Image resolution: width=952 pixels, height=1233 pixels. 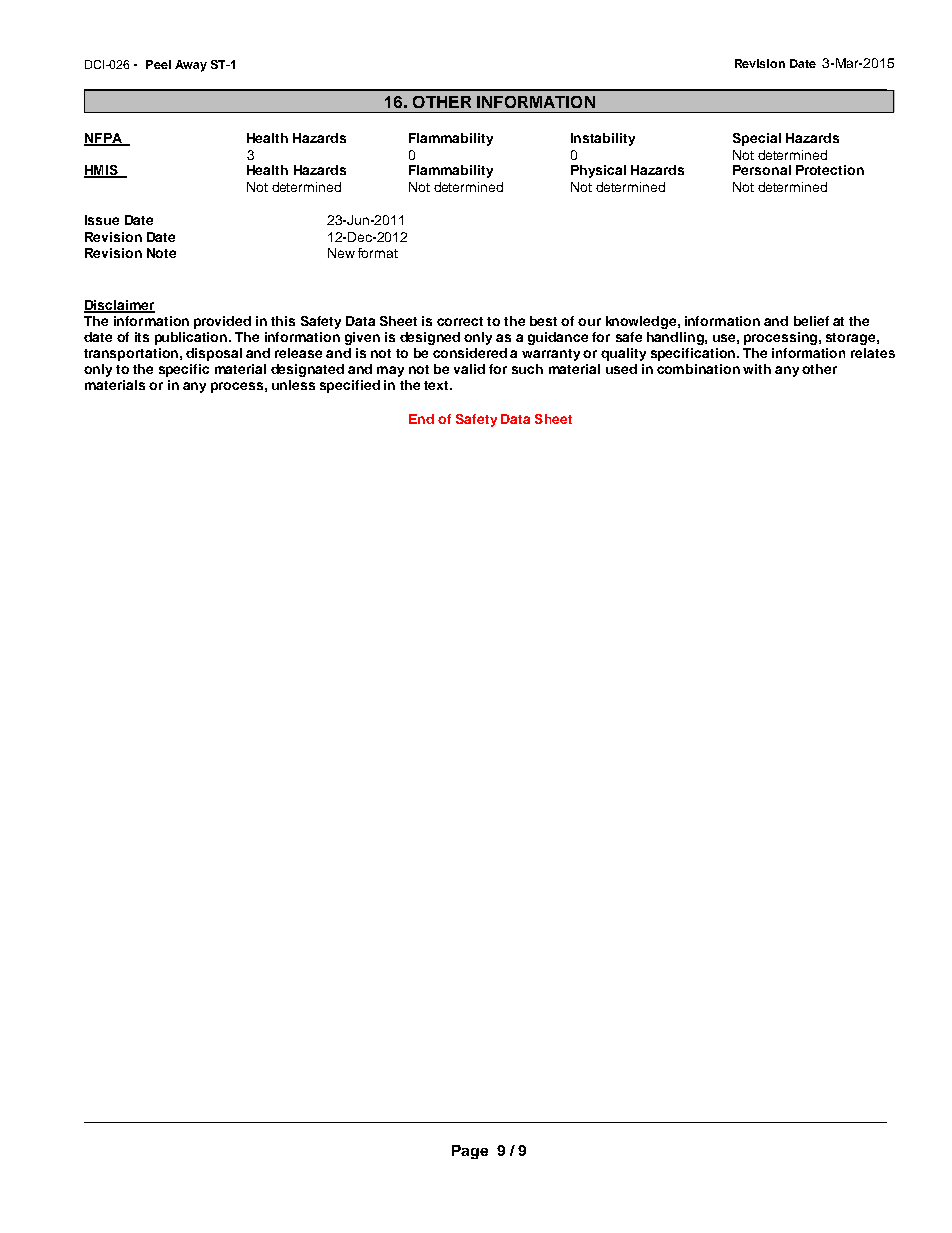 I want to click on Instability, so click(x=603, y=139).
